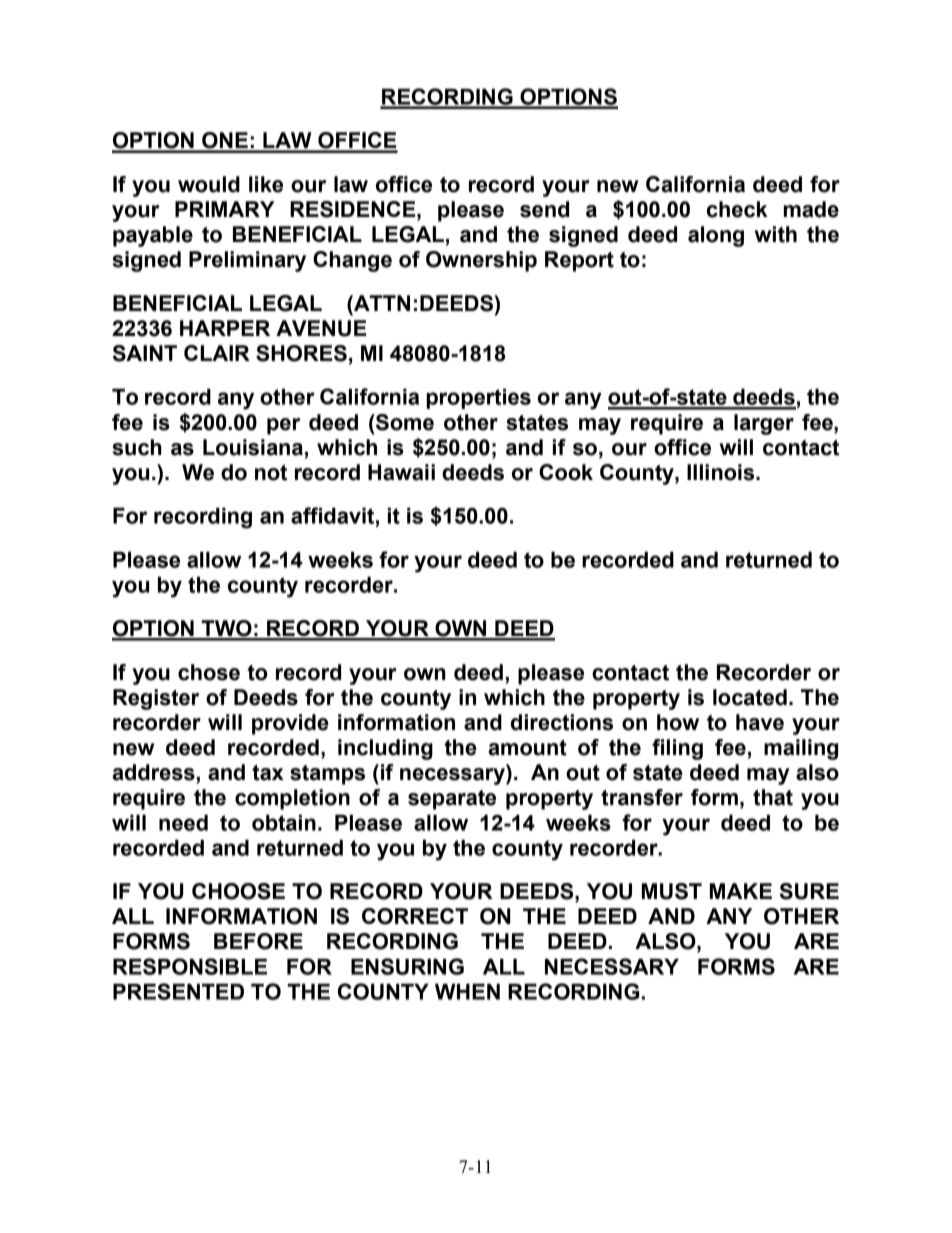 This screenshot has width=952, height=1233. Describe the element at coordinates (750, 697) in the screenshot. I see `located` at that location.
